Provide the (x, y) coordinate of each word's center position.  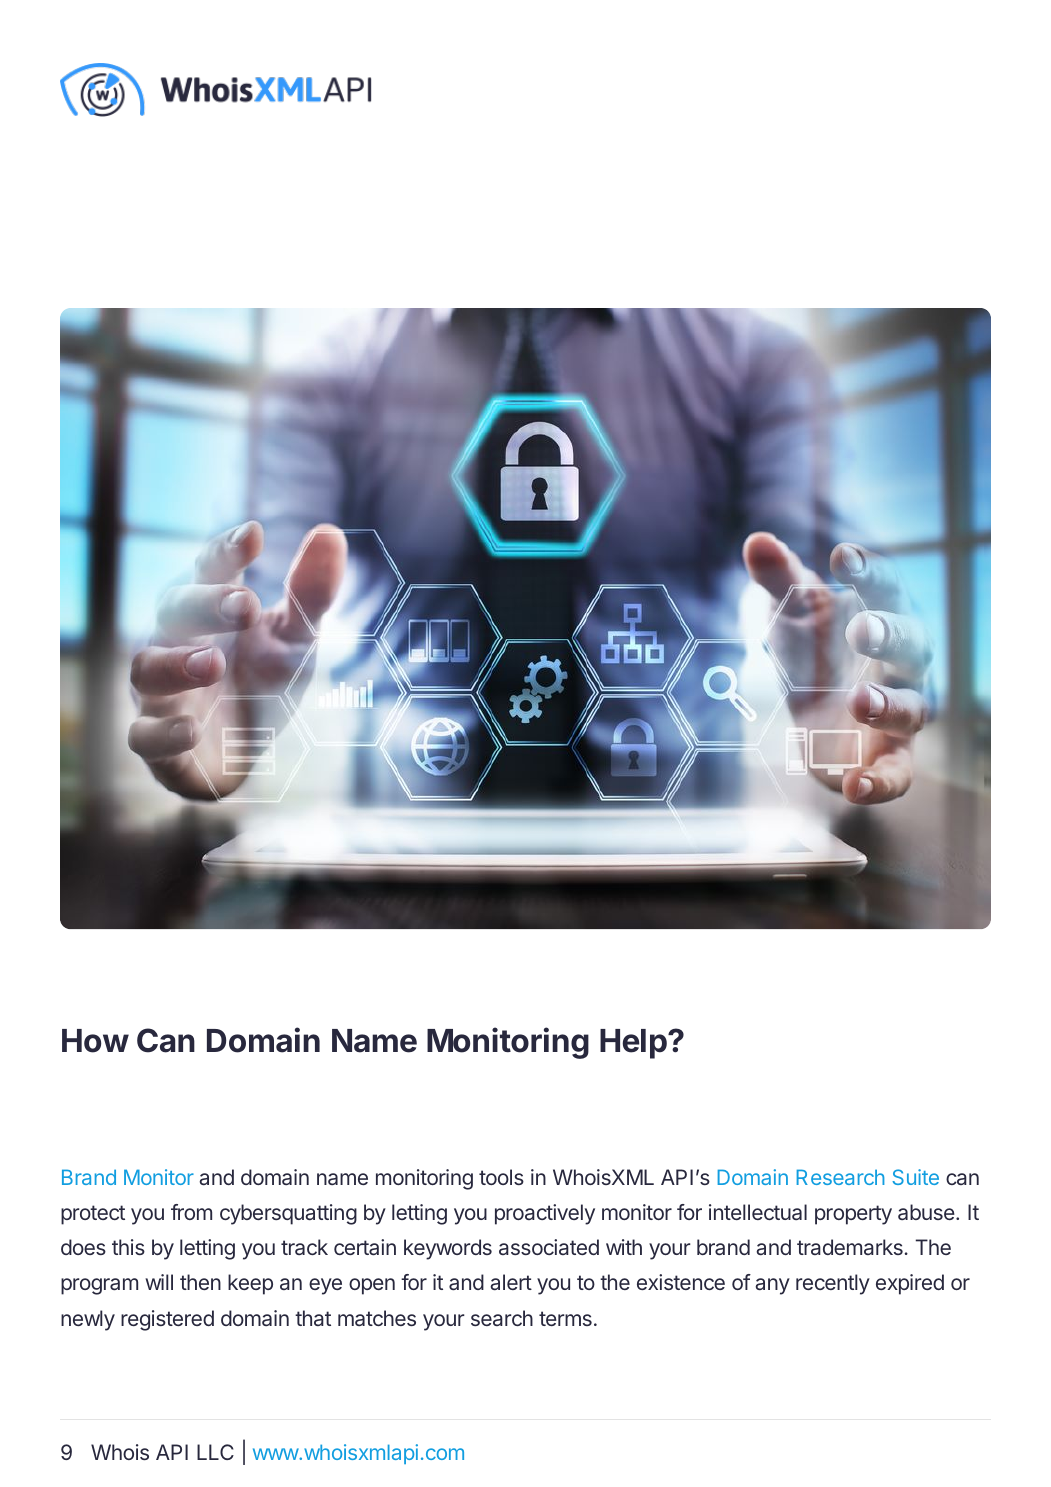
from (191, 1212)
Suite (915, 1177)
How (95, 1041)
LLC (215, 1452)
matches (377, 1318)
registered (167, 1320)
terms (565, 1318)
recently (833, 1284)
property (853, 1215)
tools (501, 1177)
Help (634, 1044)
